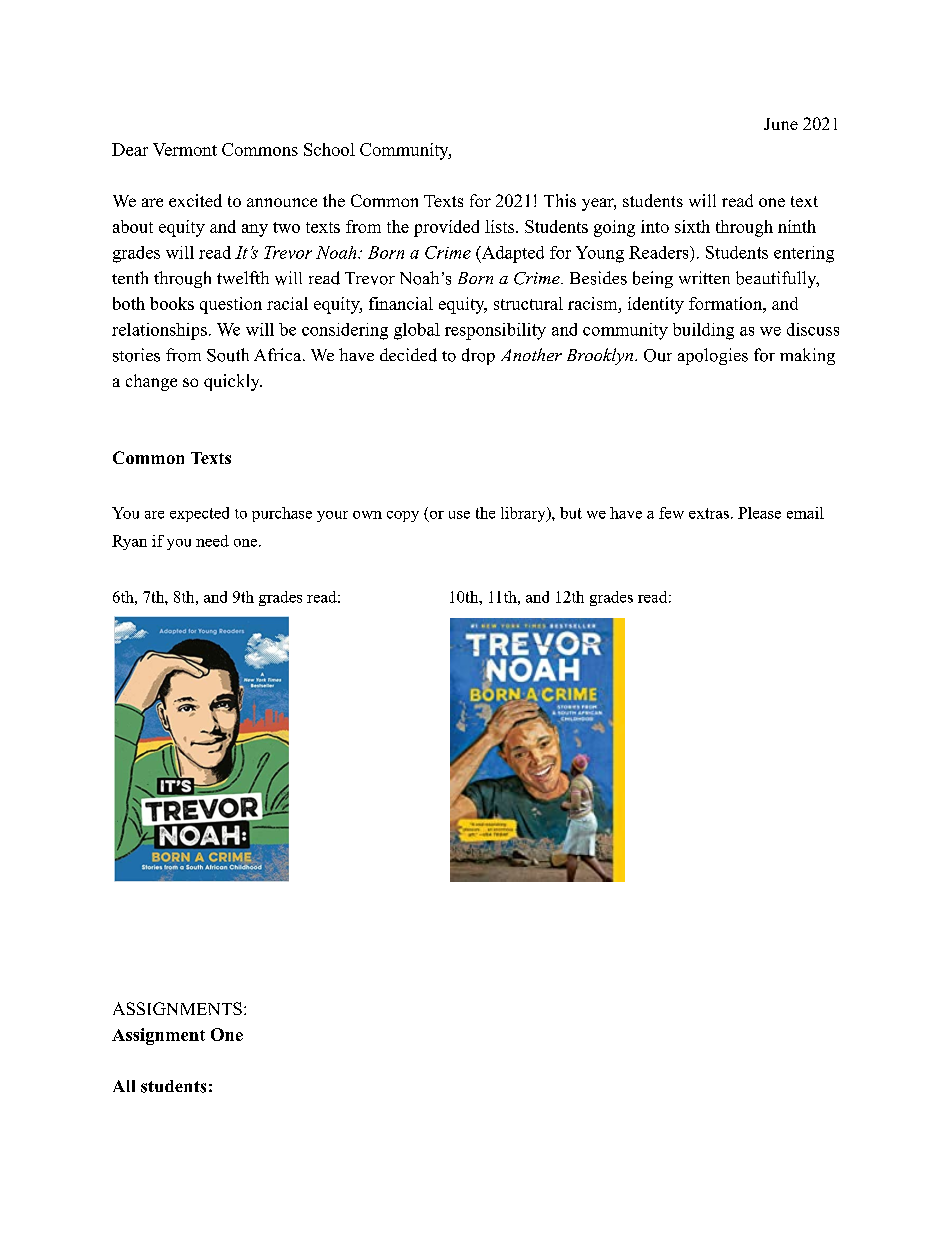 This image has width=952, height=1233. Describe the element at coordinates (781, 124) in the image. I see `June` at that location.
